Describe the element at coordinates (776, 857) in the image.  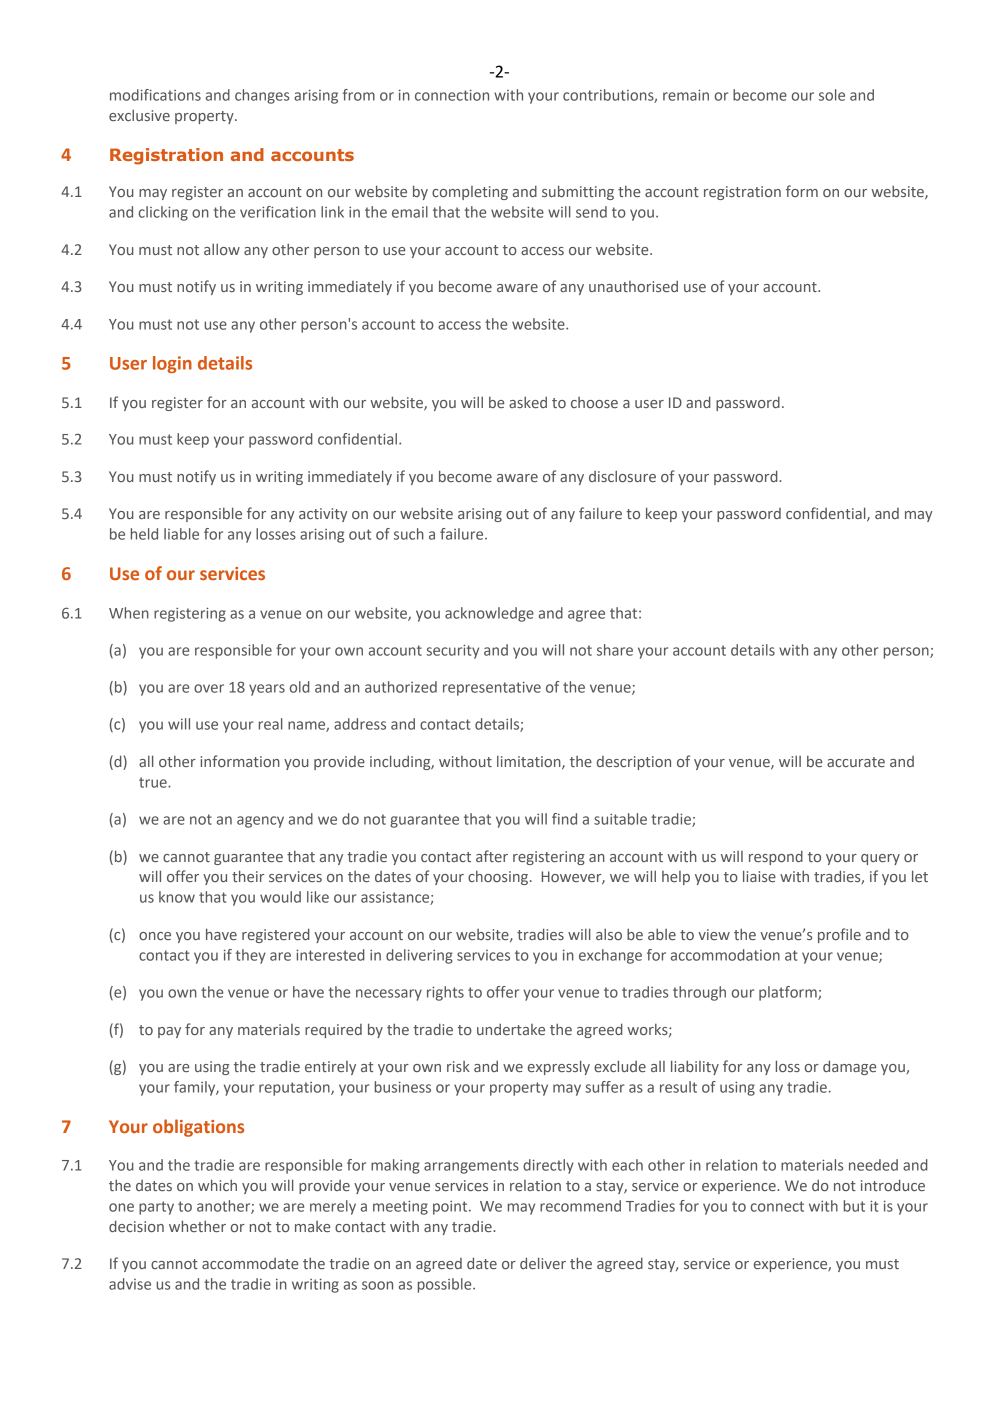
I see `respond` at that location.
